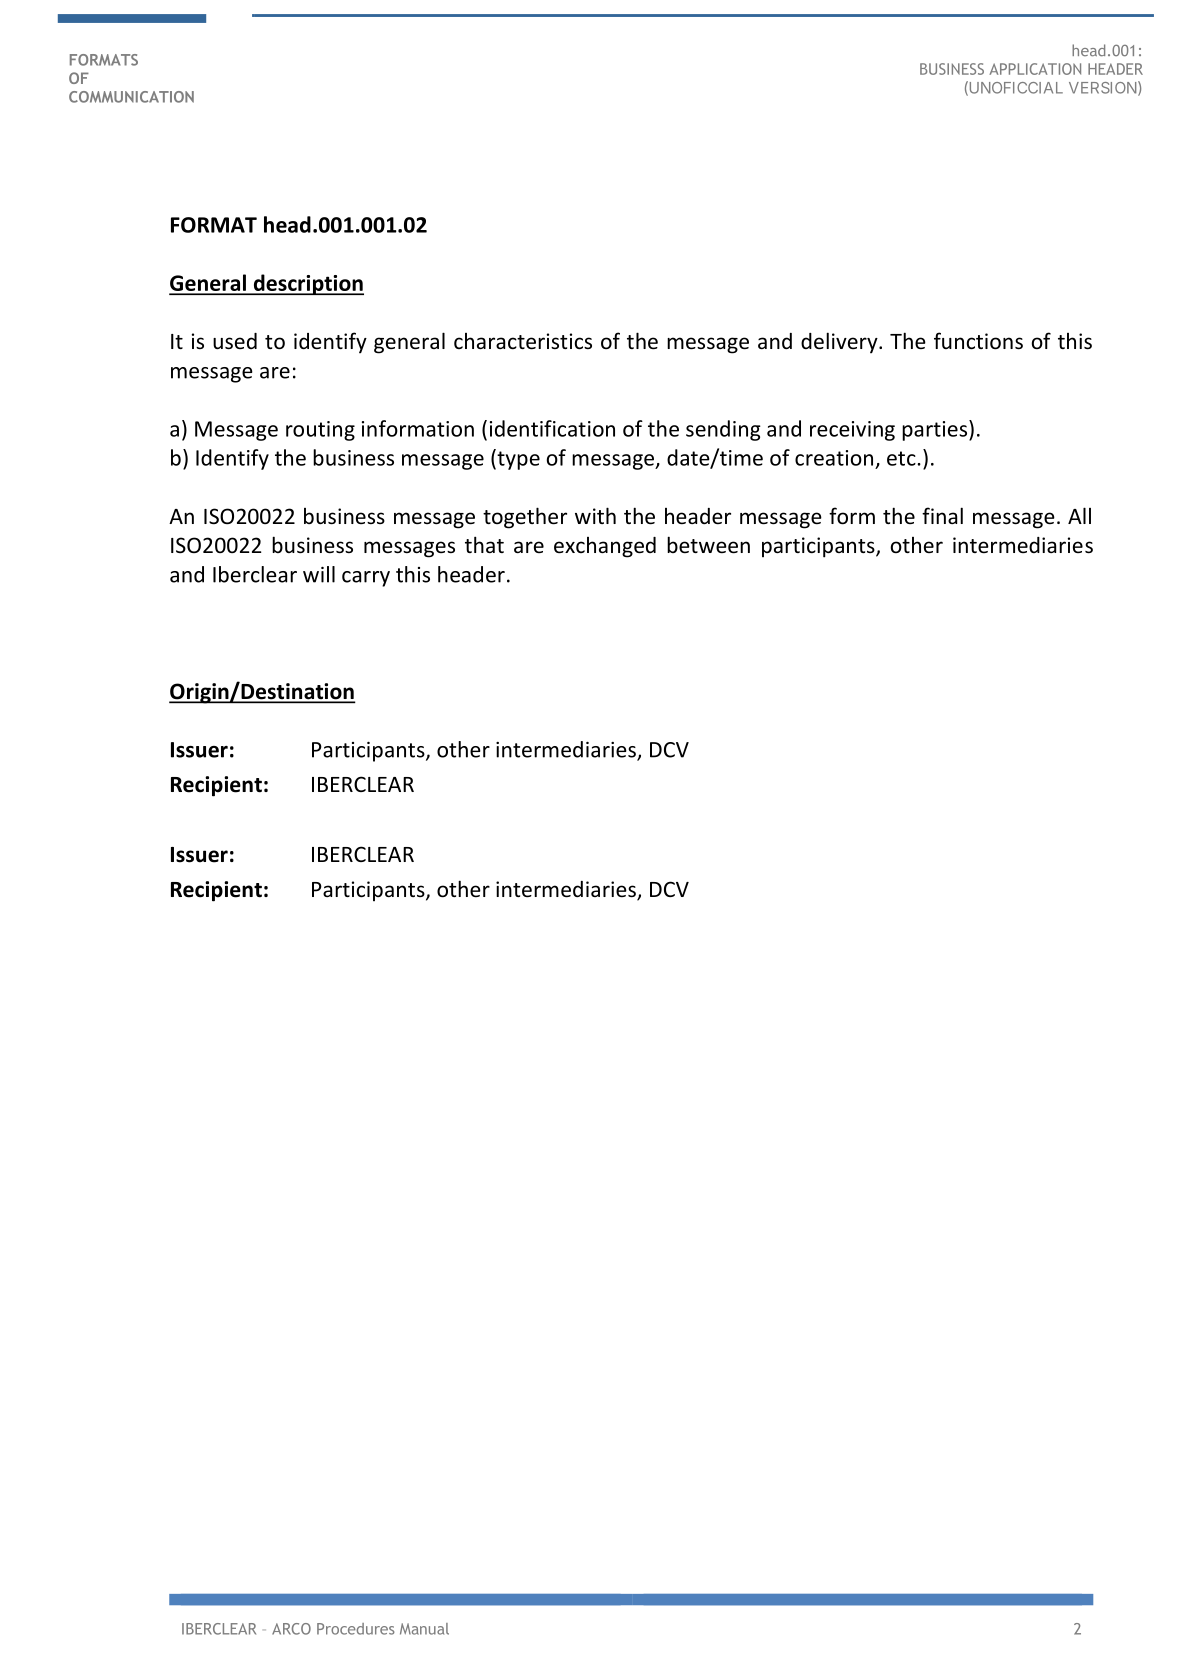 This screenshot has height=1675, width=1184. Describe the element at coordinates (523, 341) in the screenshot. I see `characteristics` at that location.
